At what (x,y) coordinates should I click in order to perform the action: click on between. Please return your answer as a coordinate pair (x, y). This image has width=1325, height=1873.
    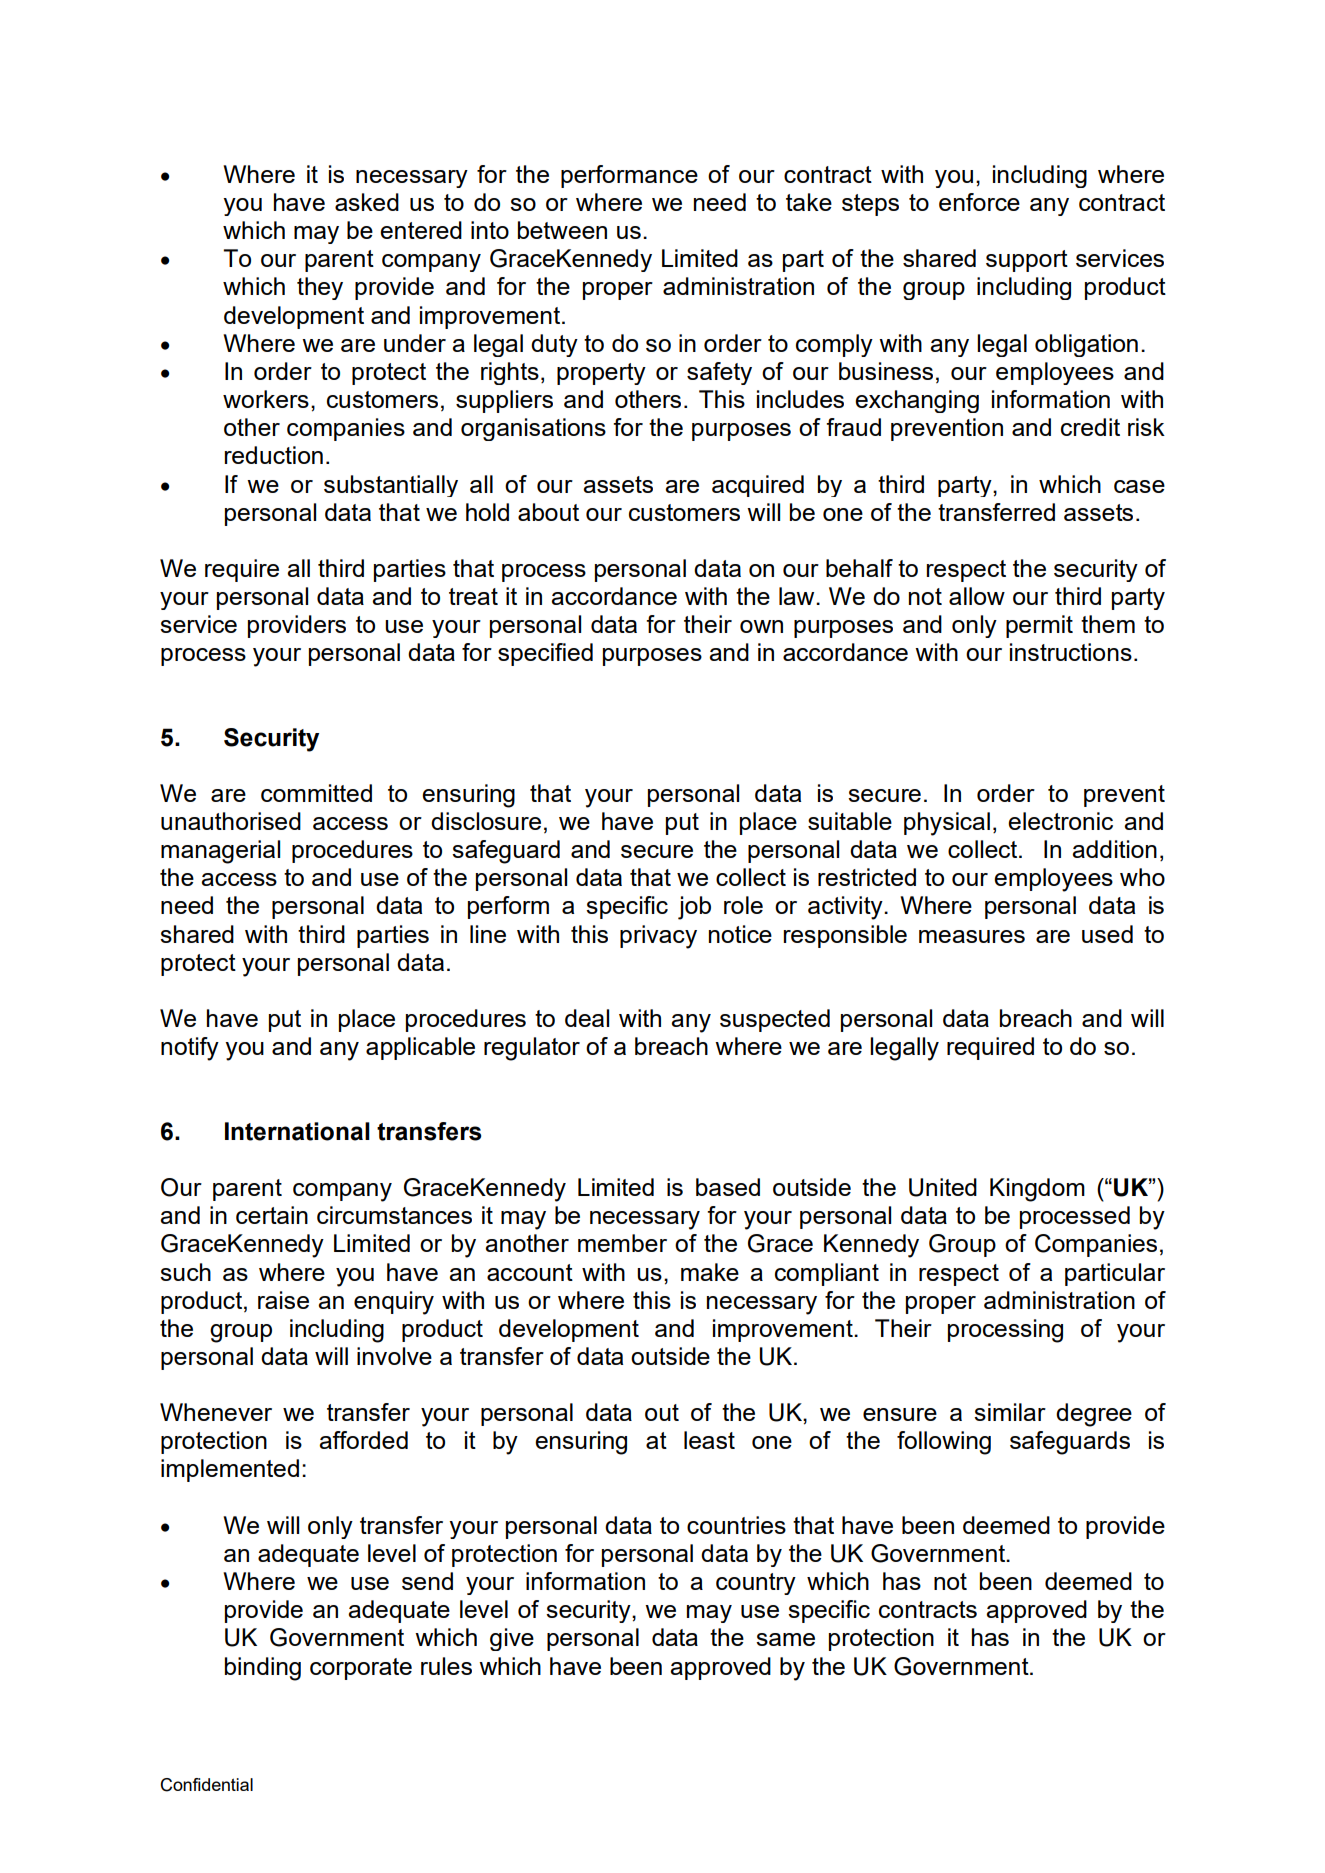
    Looking at the image, I should click on (562, 230).
